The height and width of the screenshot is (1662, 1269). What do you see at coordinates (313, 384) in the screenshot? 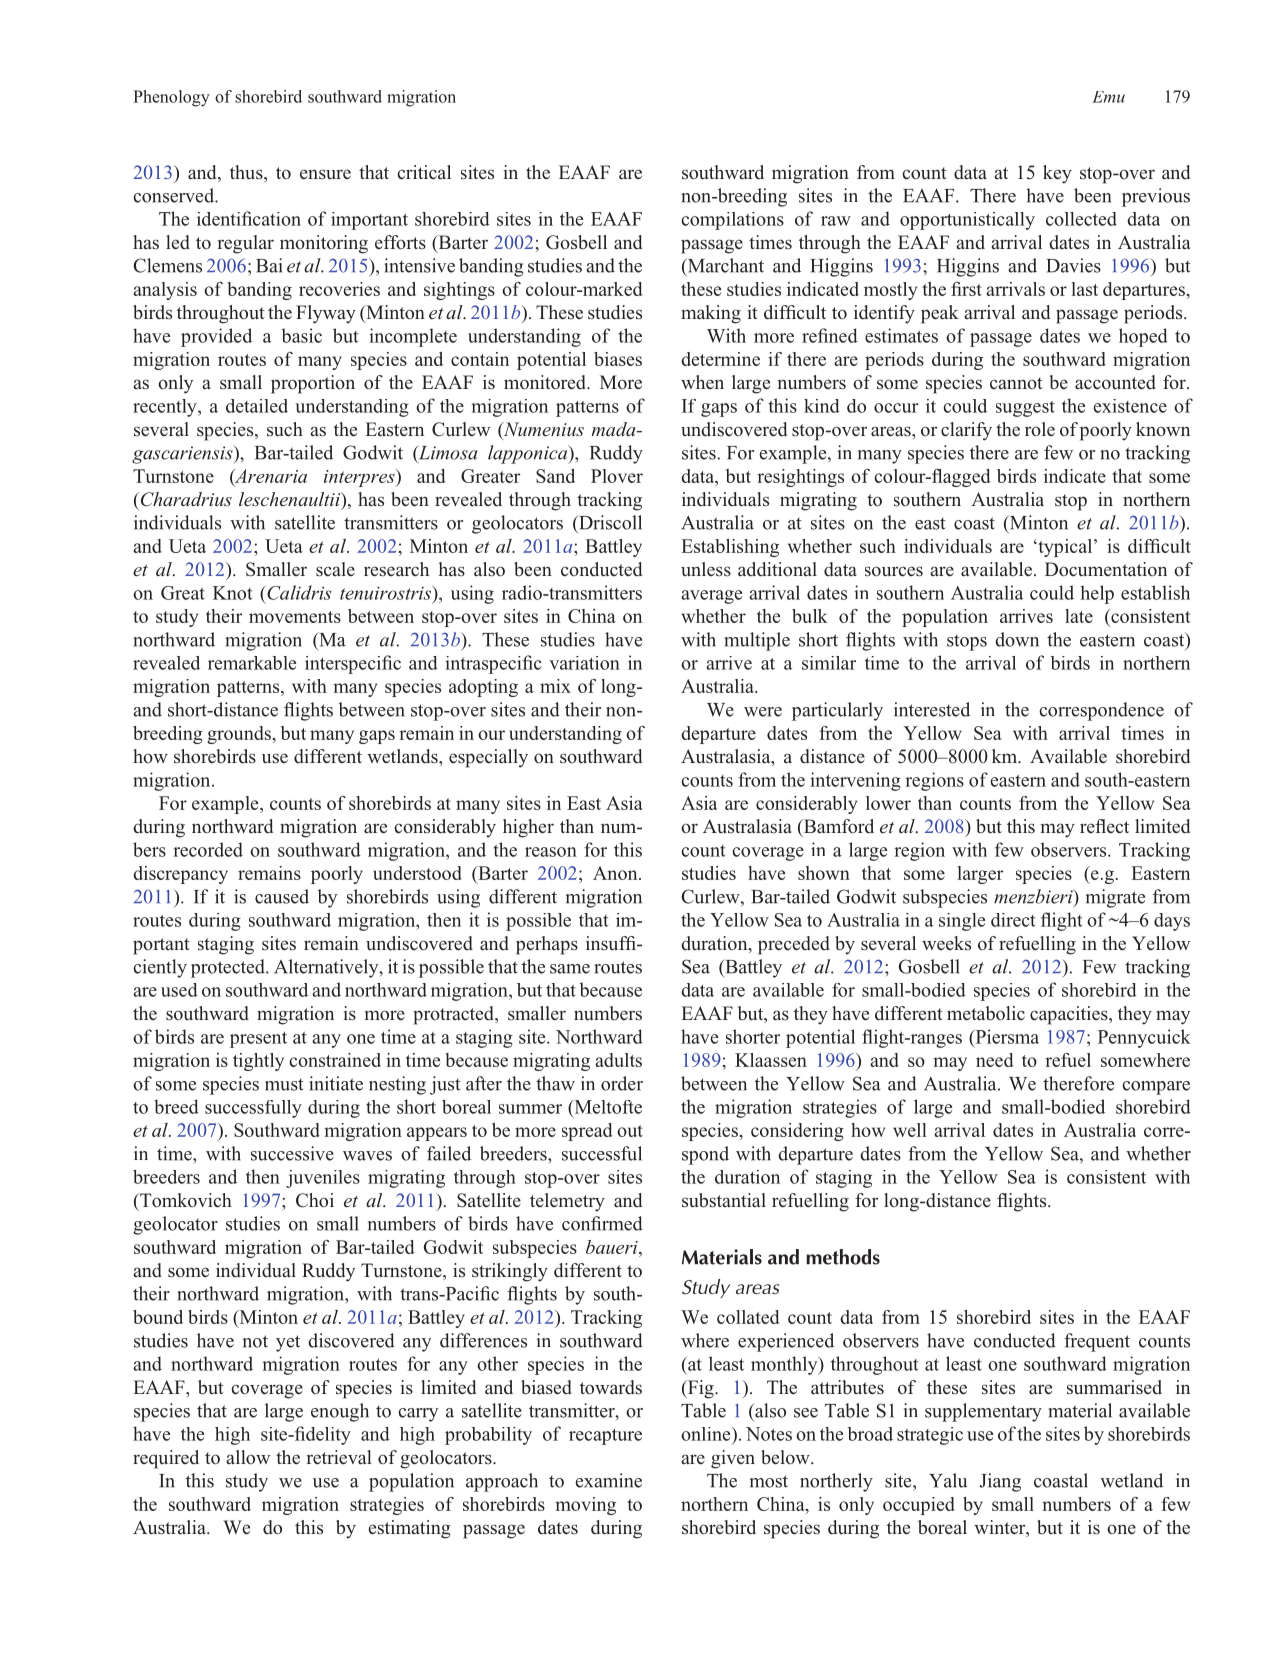
I see `proportion` at bounding box center [313, 384].
